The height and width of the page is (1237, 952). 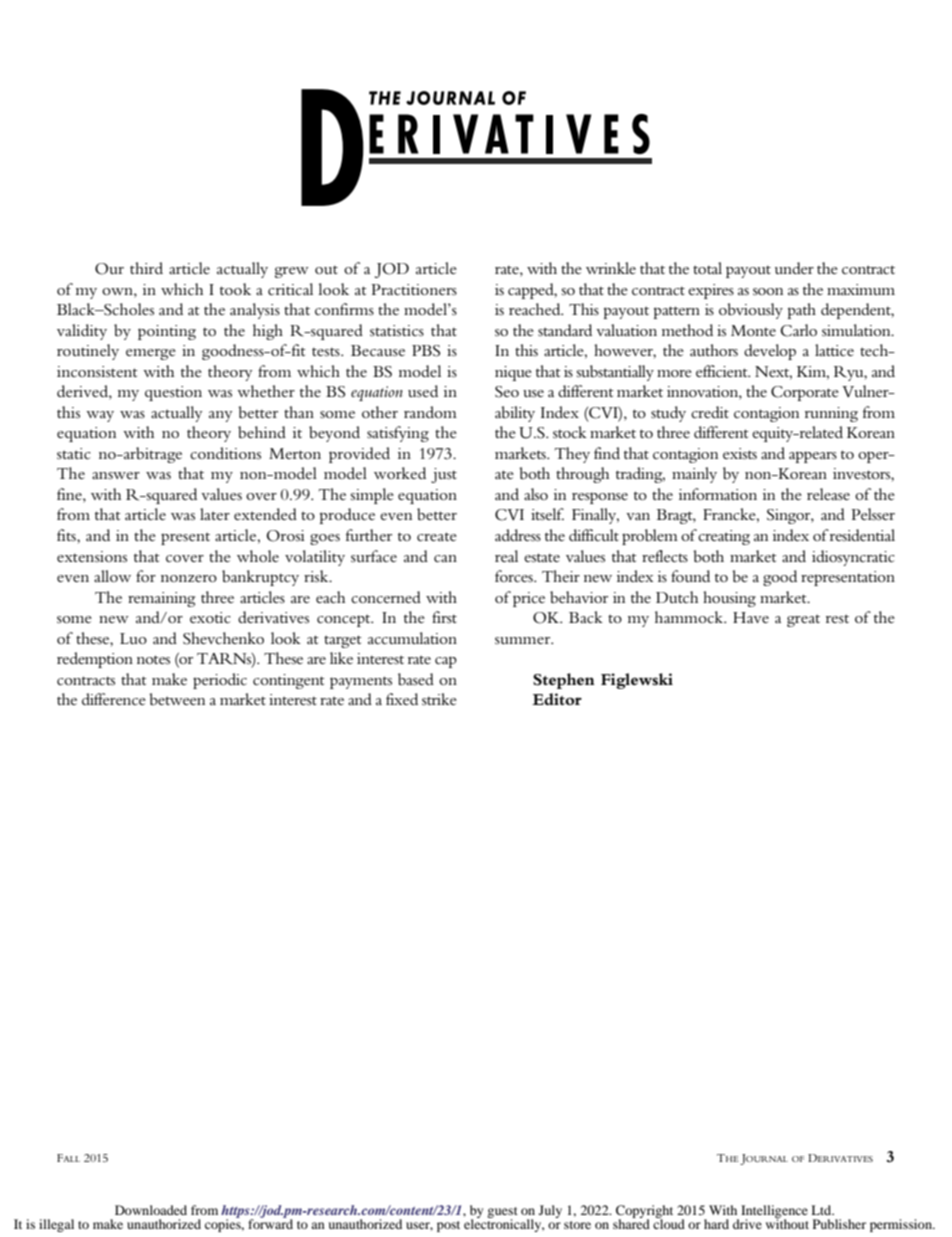 What do you see at coordinates (828, 494) in the page?
I see `release` at bounding box center [828, 494].
